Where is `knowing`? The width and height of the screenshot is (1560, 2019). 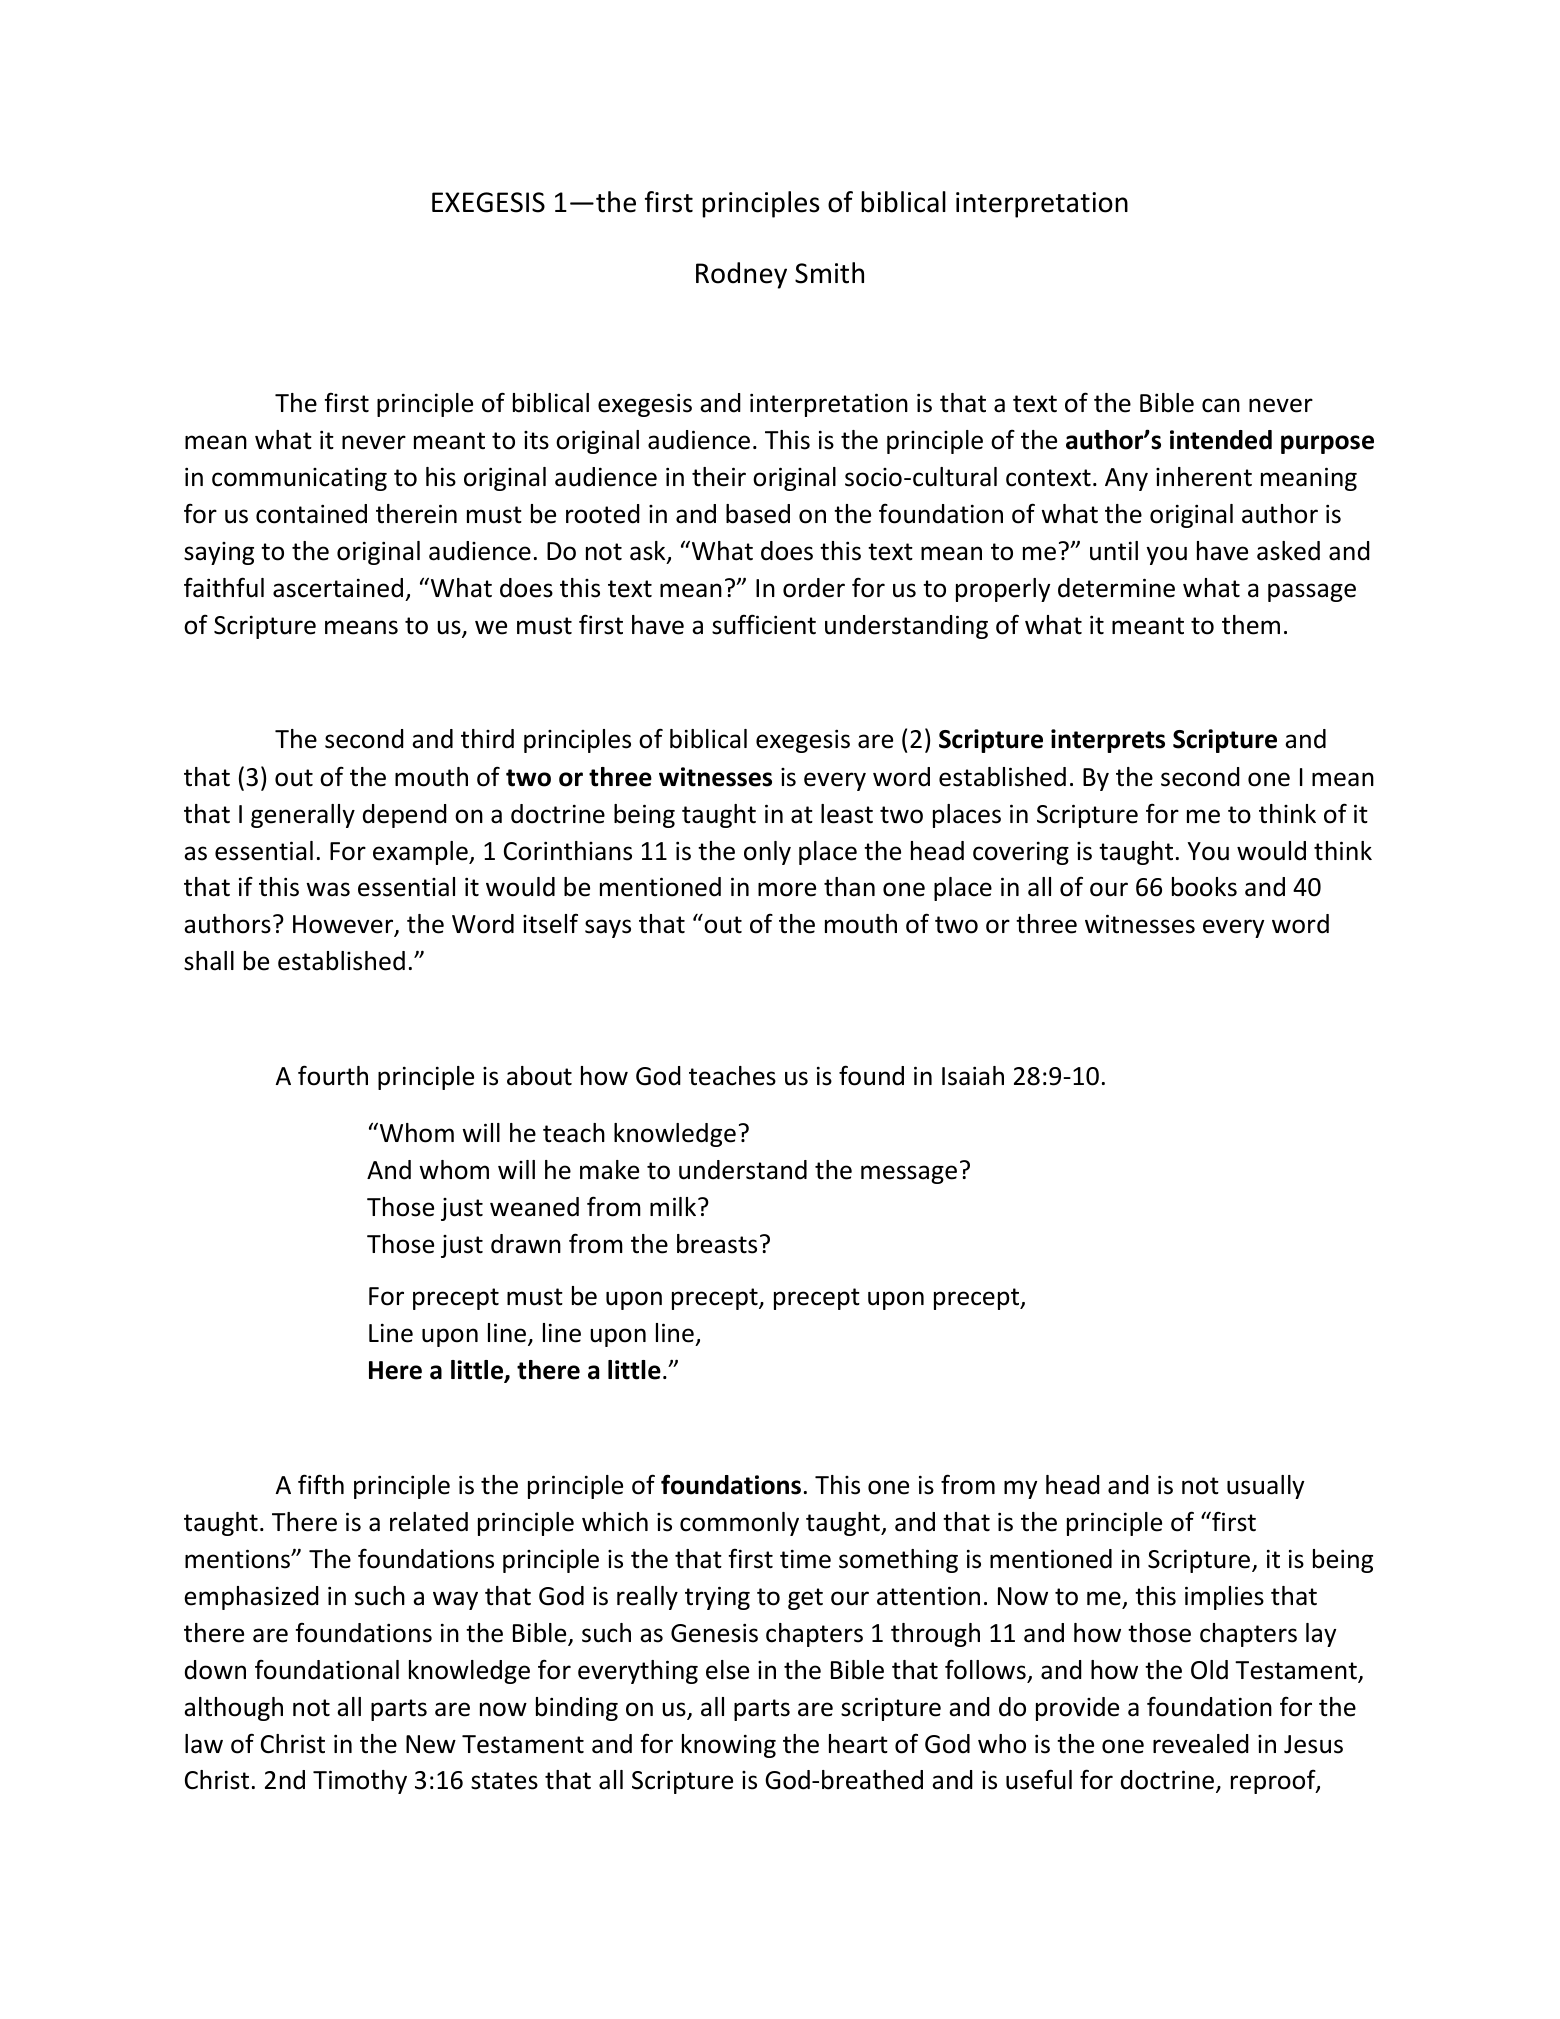 knowing is located at coordinates (729, 1746).
